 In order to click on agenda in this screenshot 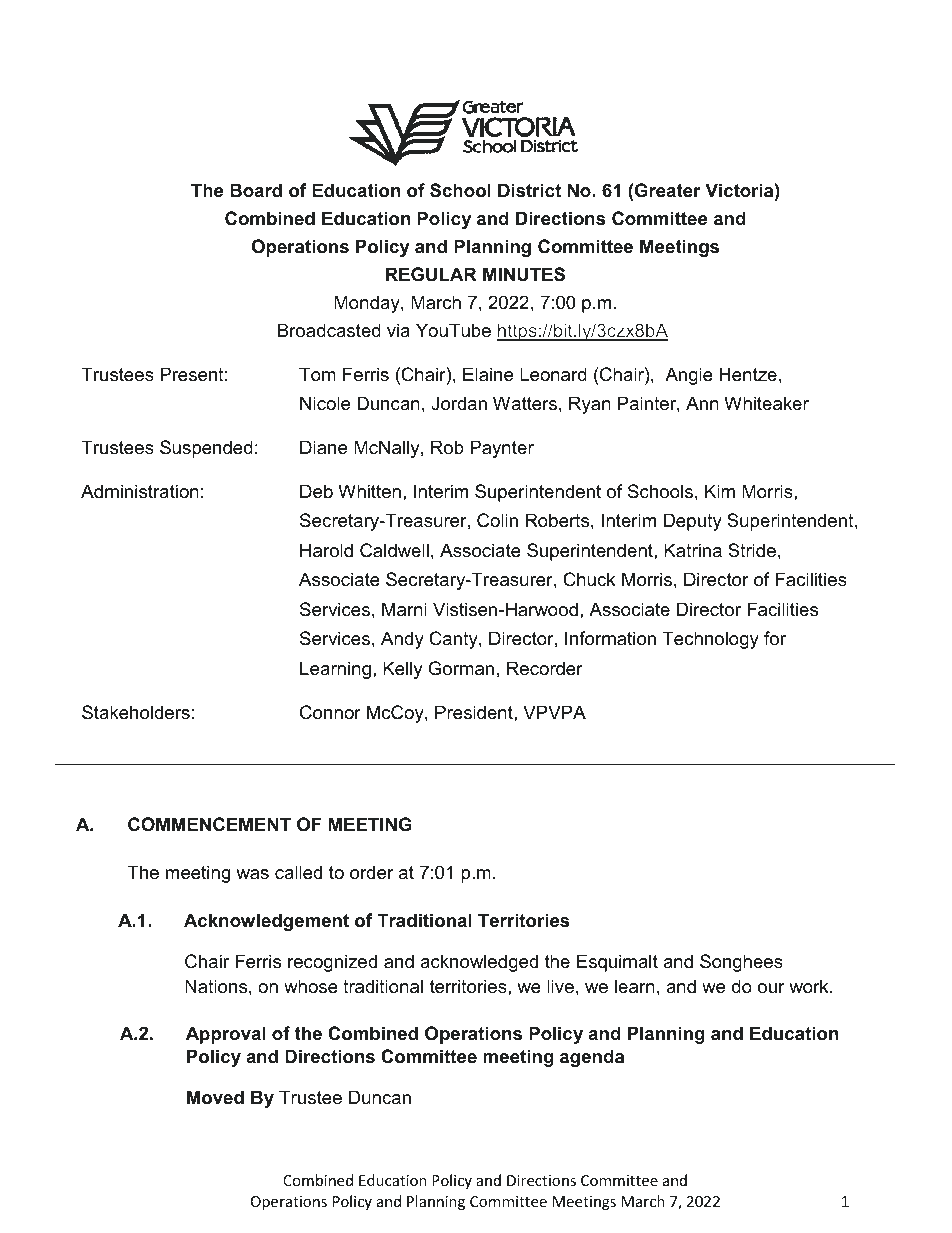, I will do `click(592, 1058)`.
